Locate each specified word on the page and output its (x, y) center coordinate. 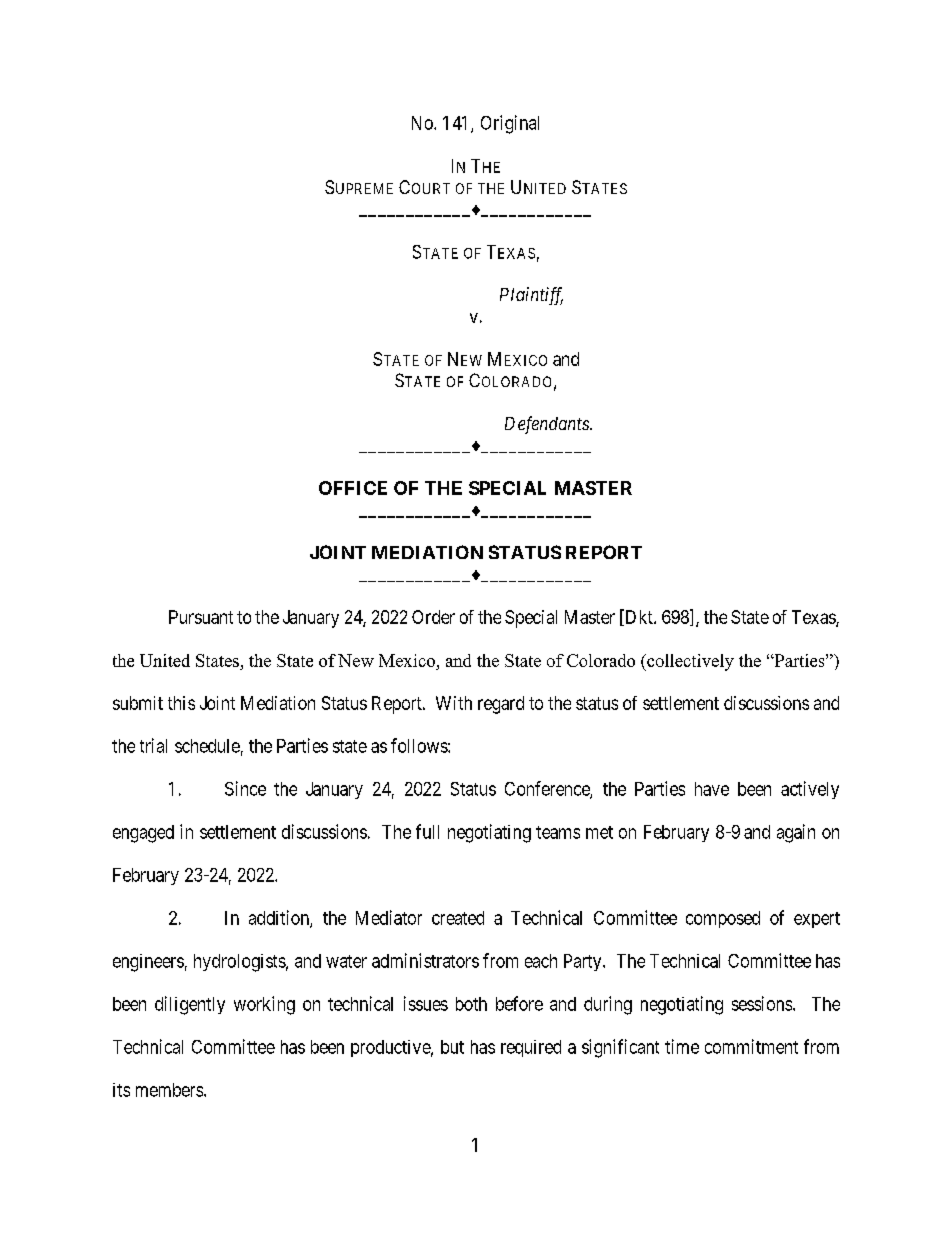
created (458, 918)
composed (723, 919)
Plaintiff (531, 296)
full (427, 831)
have (712, 789)
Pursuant (201, 617)
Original (510, 124)
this (181, 703)
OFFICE (353, 488)
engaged (143, 834)
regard (501, 705)
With (454, 703)
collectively (689, 662)
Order (433, 617)
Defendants (548, 425)
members (169, 1090)
